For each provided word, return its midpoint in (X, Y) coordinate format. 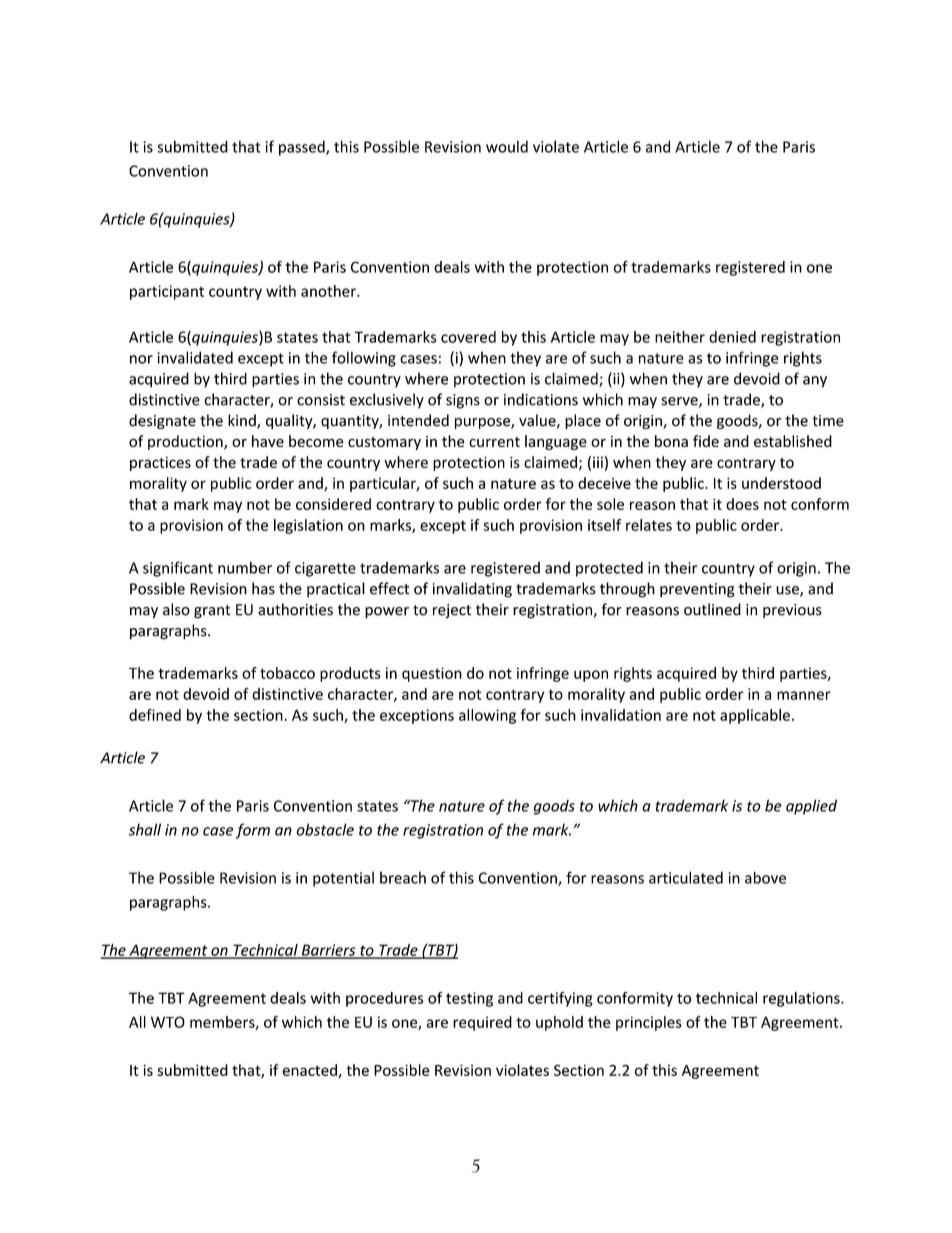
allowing (487, 716)
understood (781, 483)
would (507, 146)
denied (732, 337)
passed (303, 148)
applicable (755, 716)
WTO (168, 1022)
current (494, 442)
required (482, 1023)
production (186, 442)
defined (155, 715)
